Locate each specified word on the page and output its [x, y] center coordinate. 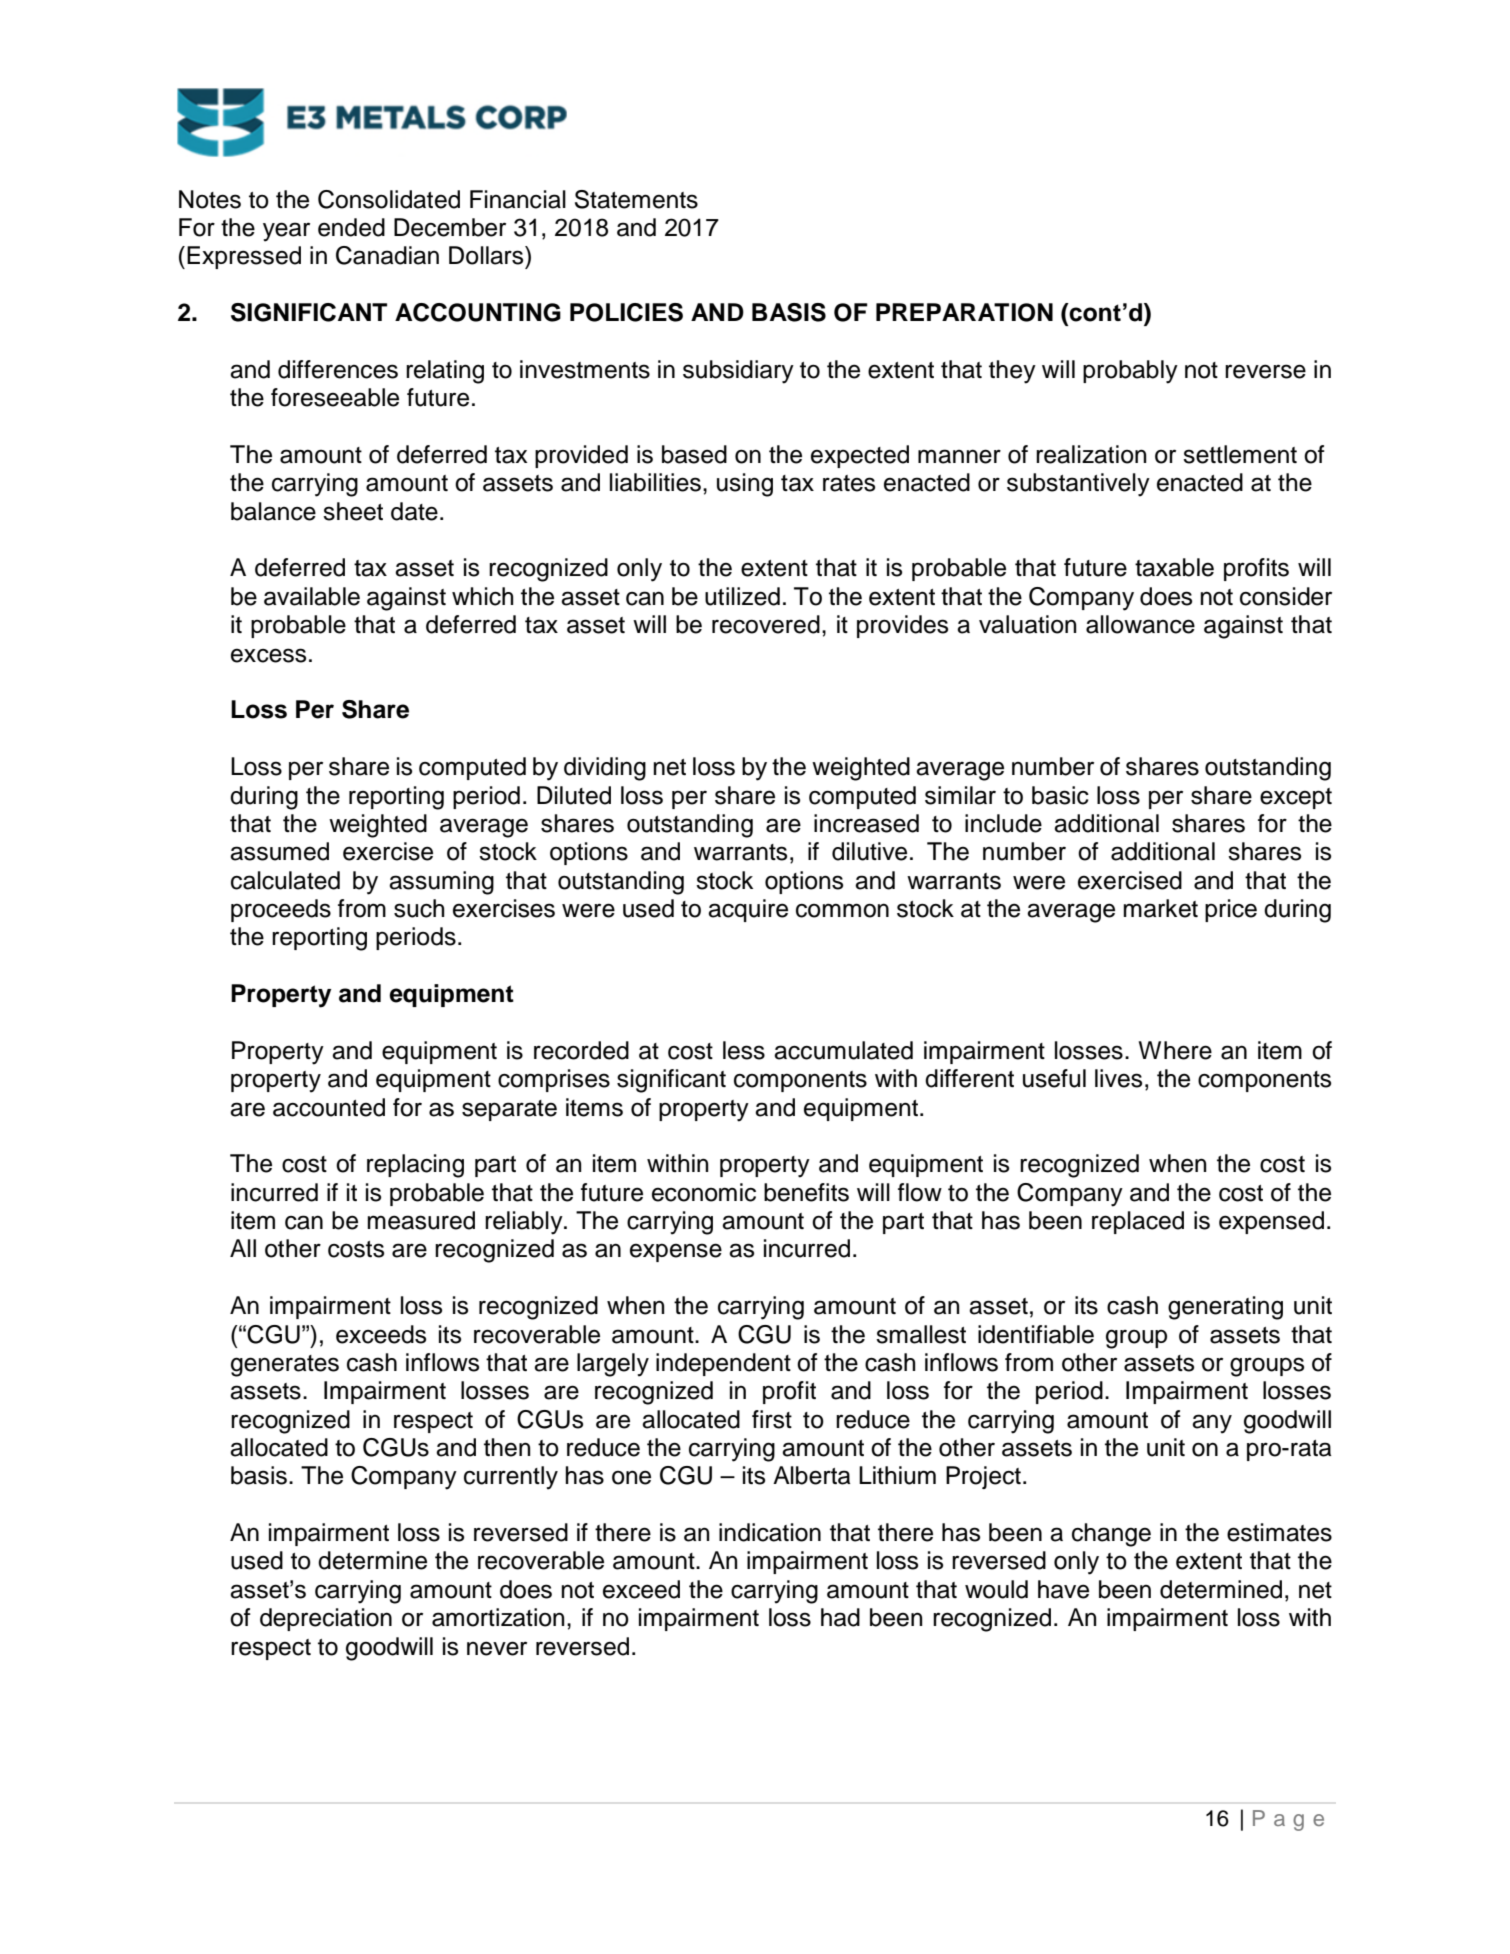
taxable [1174, 567]
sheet [353, 511]
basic [1060, 795]
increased [866, 823]
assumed [279, 851]
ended [351, 227]
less [744, 1050]
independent [723, 1364]
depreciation [326, 1619]
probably [1130, 372]
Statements [636, 199]
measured [421, 1220]
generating [1225, 1308]
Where [1175, 1050]
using [745, 485]
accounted [329, 1107]
